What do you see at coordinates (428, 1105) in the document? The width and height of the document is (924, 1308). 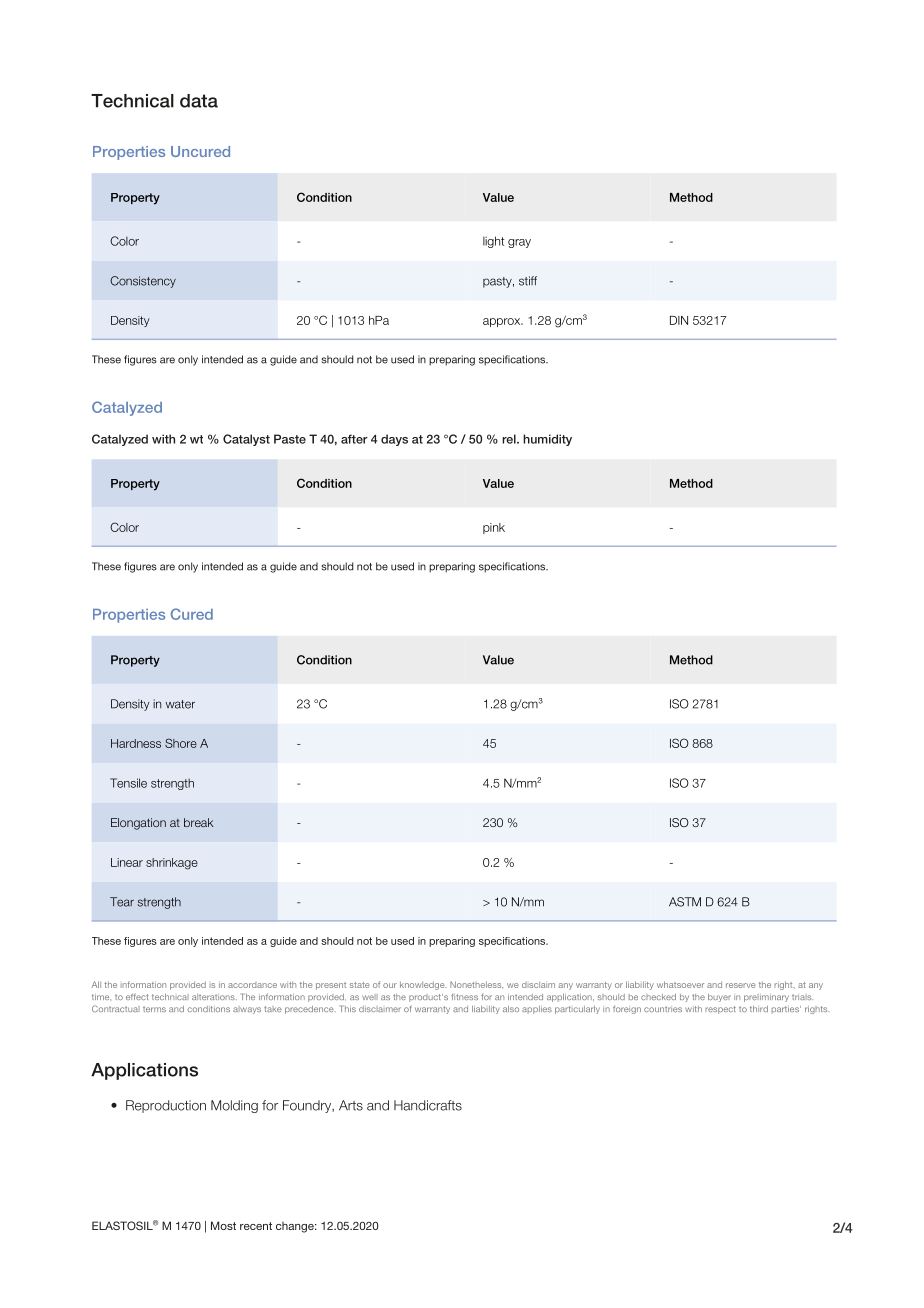 I see `Handicrafts` at bounding box center [428, 1105].
